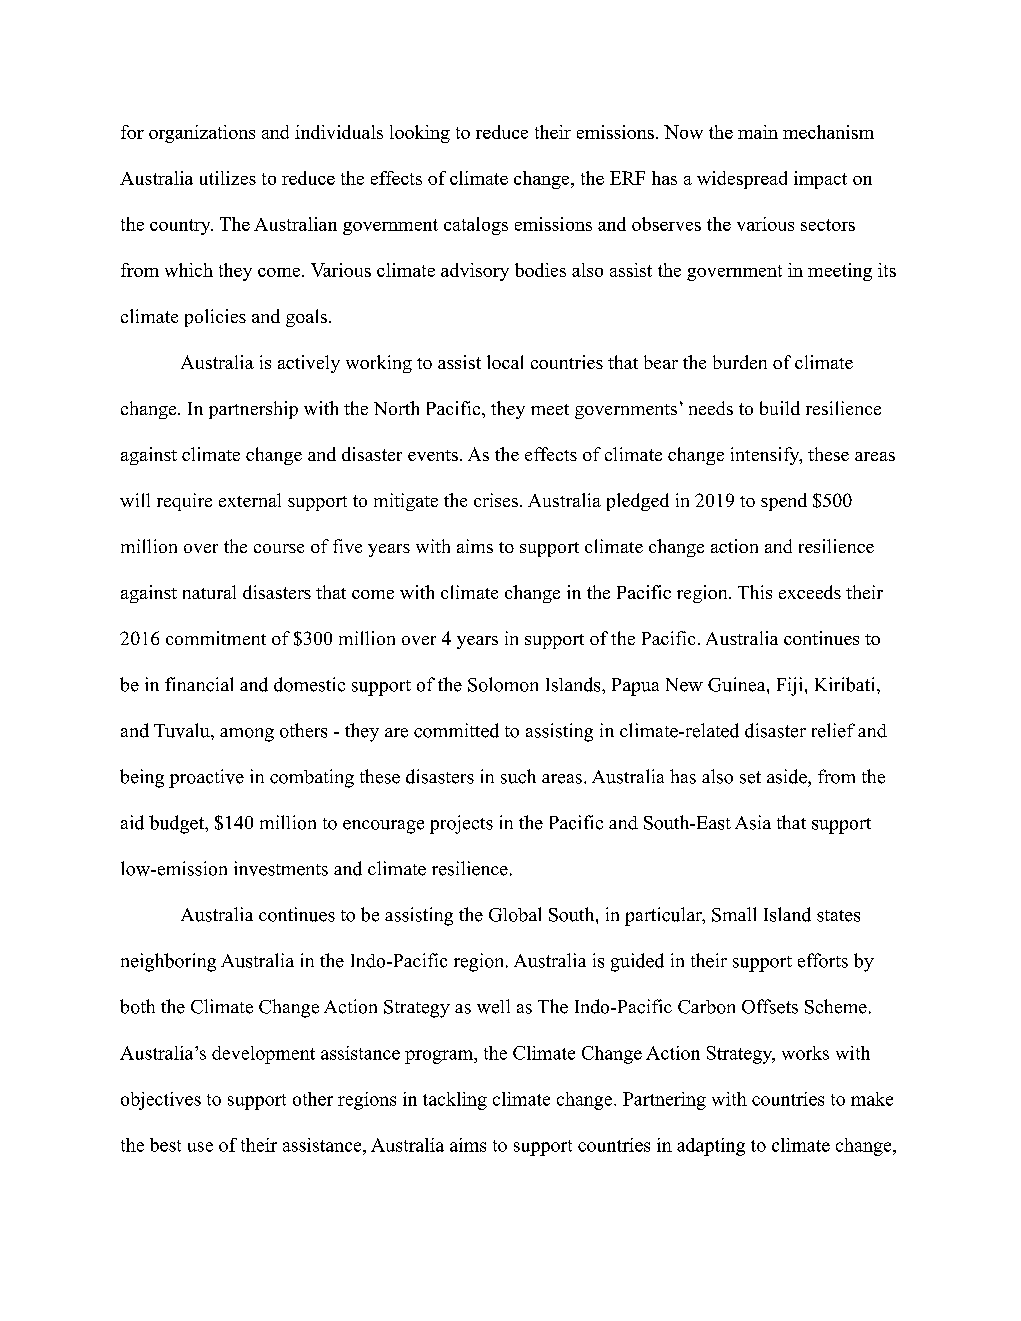 Image resolution: width=1021 pixels, height=1321 pixels. What do you see at coordinates (250, 500) in the document?
I see `external` at bounding box center [250, 500].
